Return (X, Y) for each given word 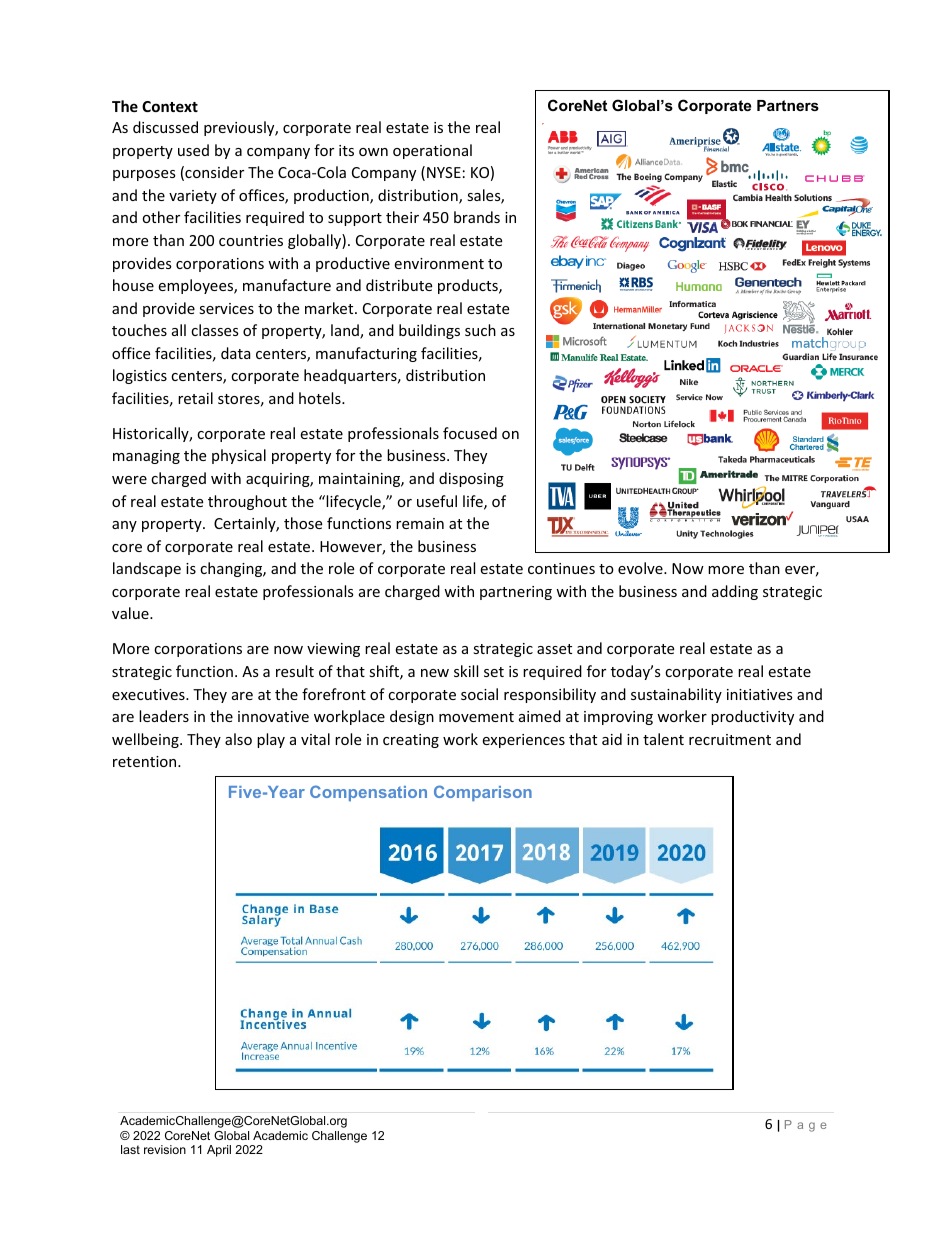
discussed (165, 127)
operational (432, 151)
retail (195, 398)
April (219, 1151)
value (131, 613)
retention (146, 761)
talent (663, 739)
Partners (788, 105)
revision (165, 1149)
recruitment (730, 739)
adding (735, 592)
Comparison (483, 793)
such (480, 330)
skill (466, 671)
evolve (641, 568)
